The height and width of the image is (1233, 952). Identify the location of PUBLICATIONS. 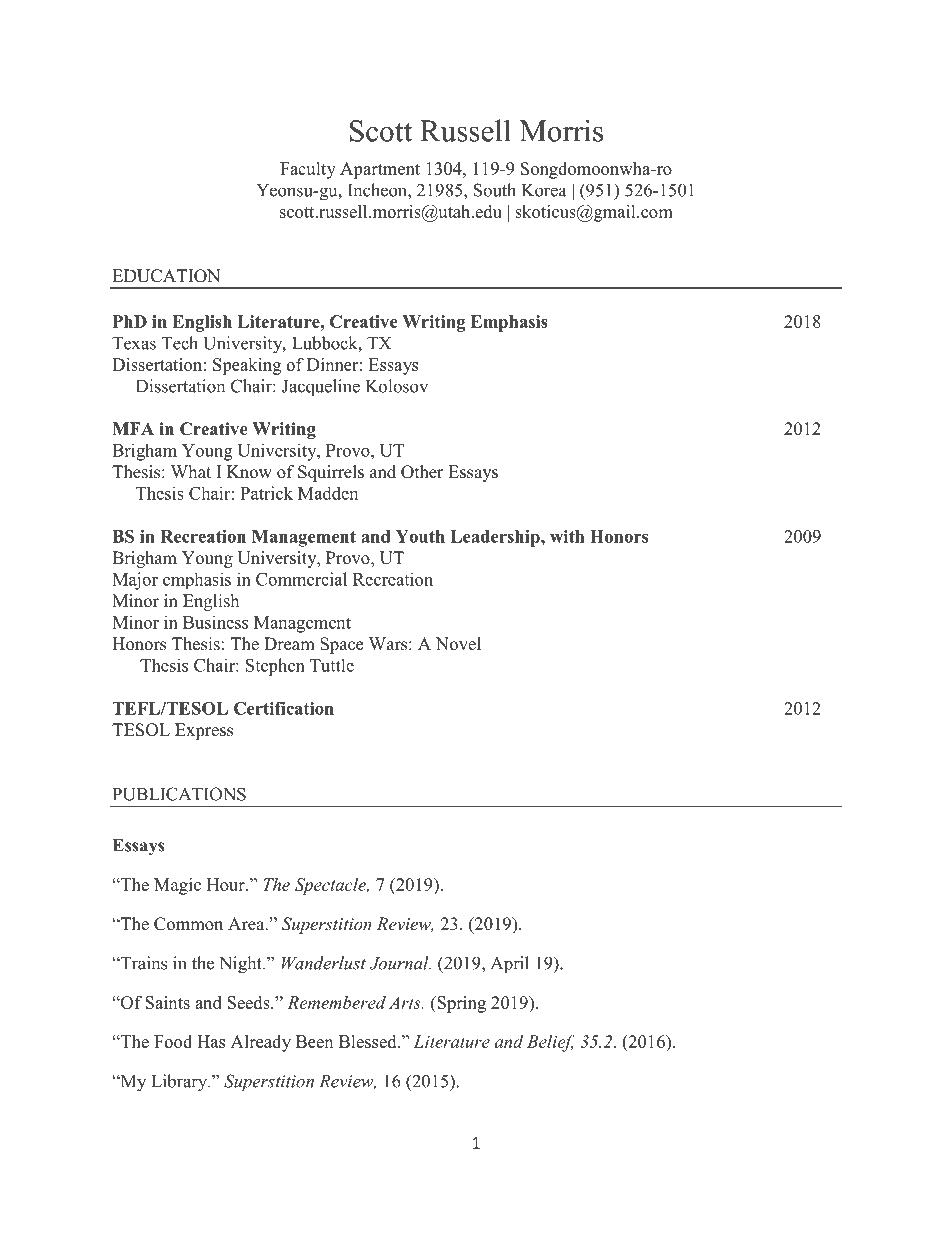
(179, 794).
